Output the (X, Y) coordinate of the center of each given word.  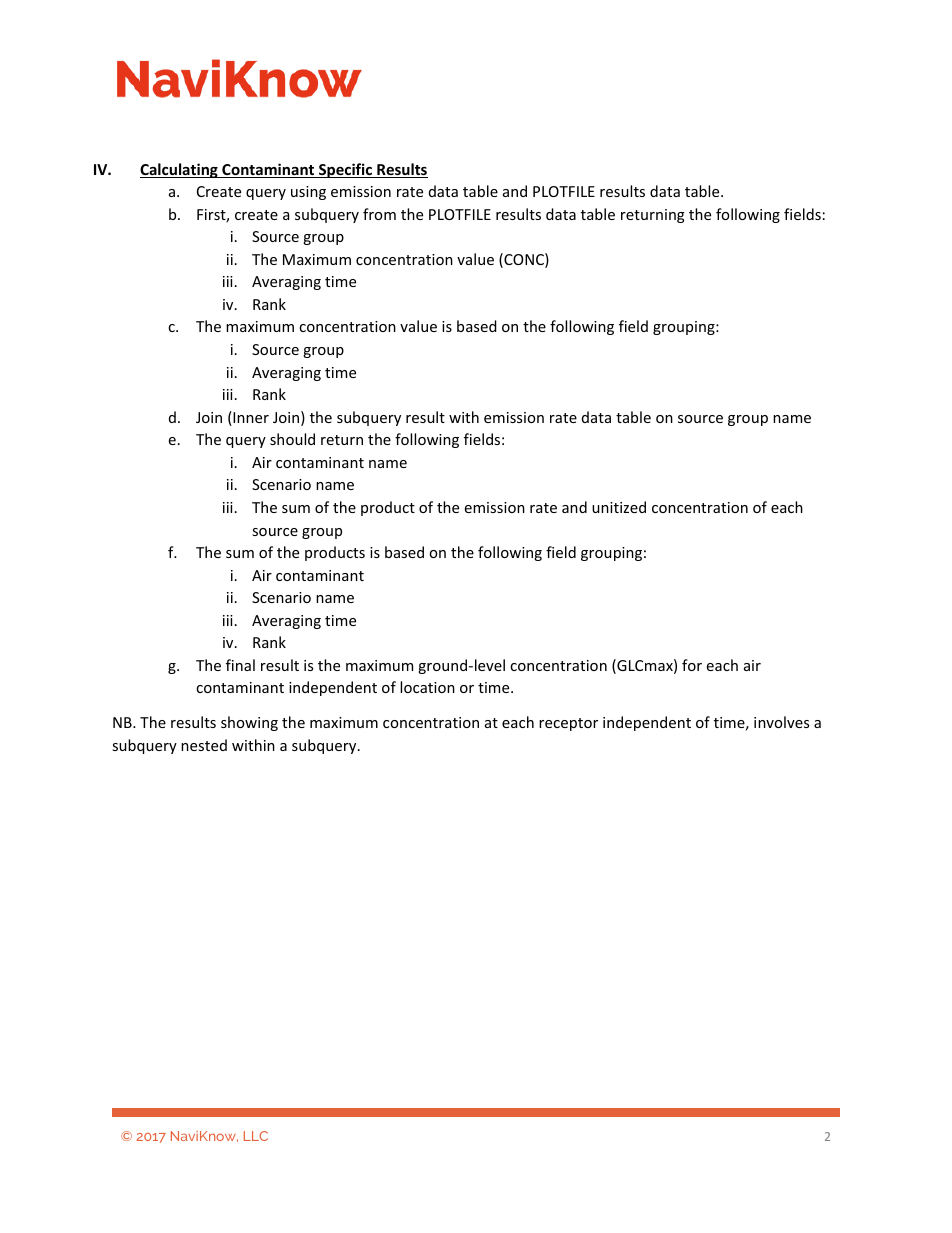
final (240, 665)
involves (781, 722)
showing (249, 723)
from (379, 214)
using (308, 193)
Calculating (180, 170)
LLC (256, 1136)
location (427, 687)
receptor (568, 724)
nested (204, 745)
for (692, 665)
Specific (345, 170)
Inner (250, 418)
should (292, 439)
